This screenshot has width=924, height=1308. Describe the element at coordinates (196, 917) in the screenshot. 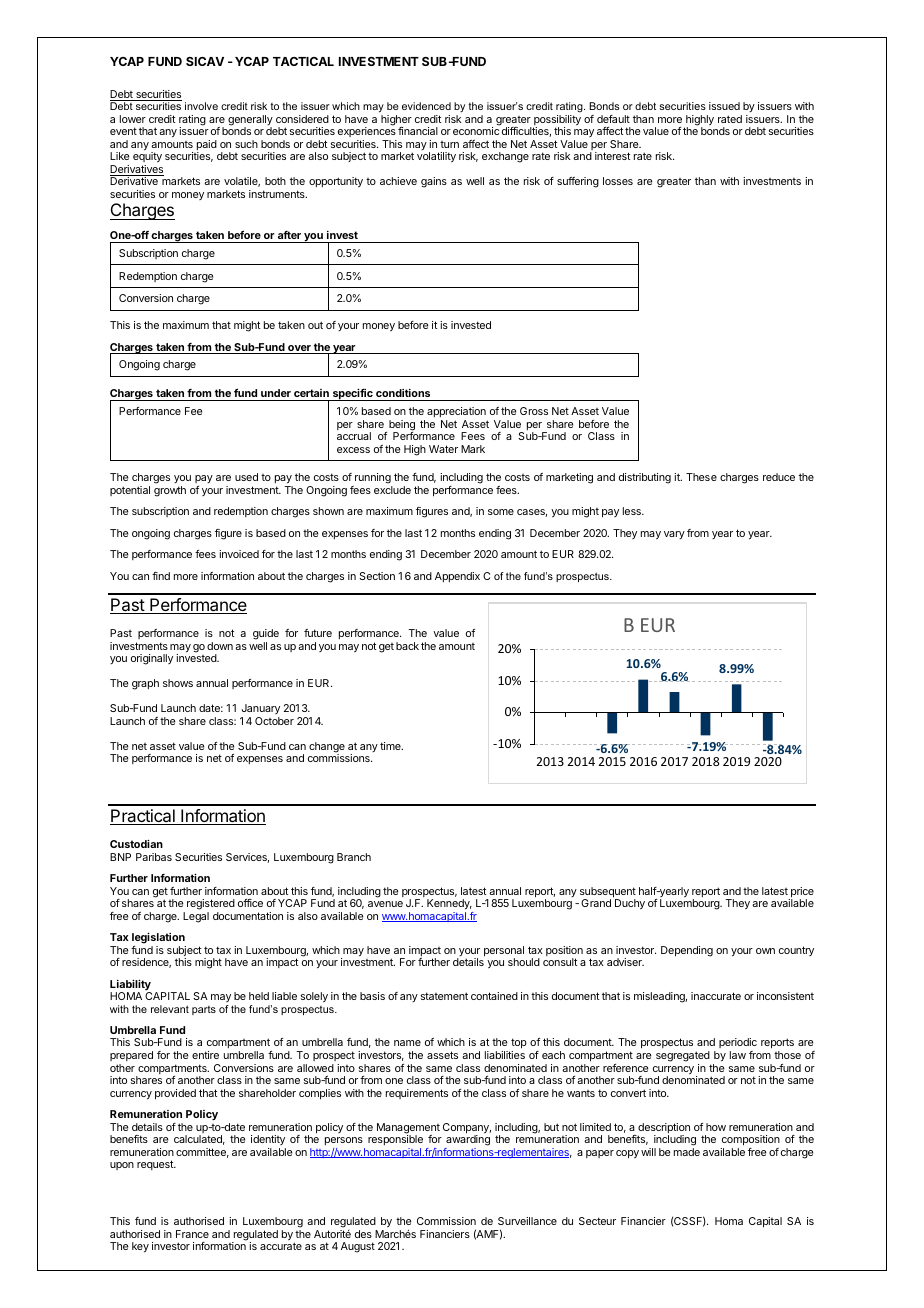

I see `Legal` at that location.
